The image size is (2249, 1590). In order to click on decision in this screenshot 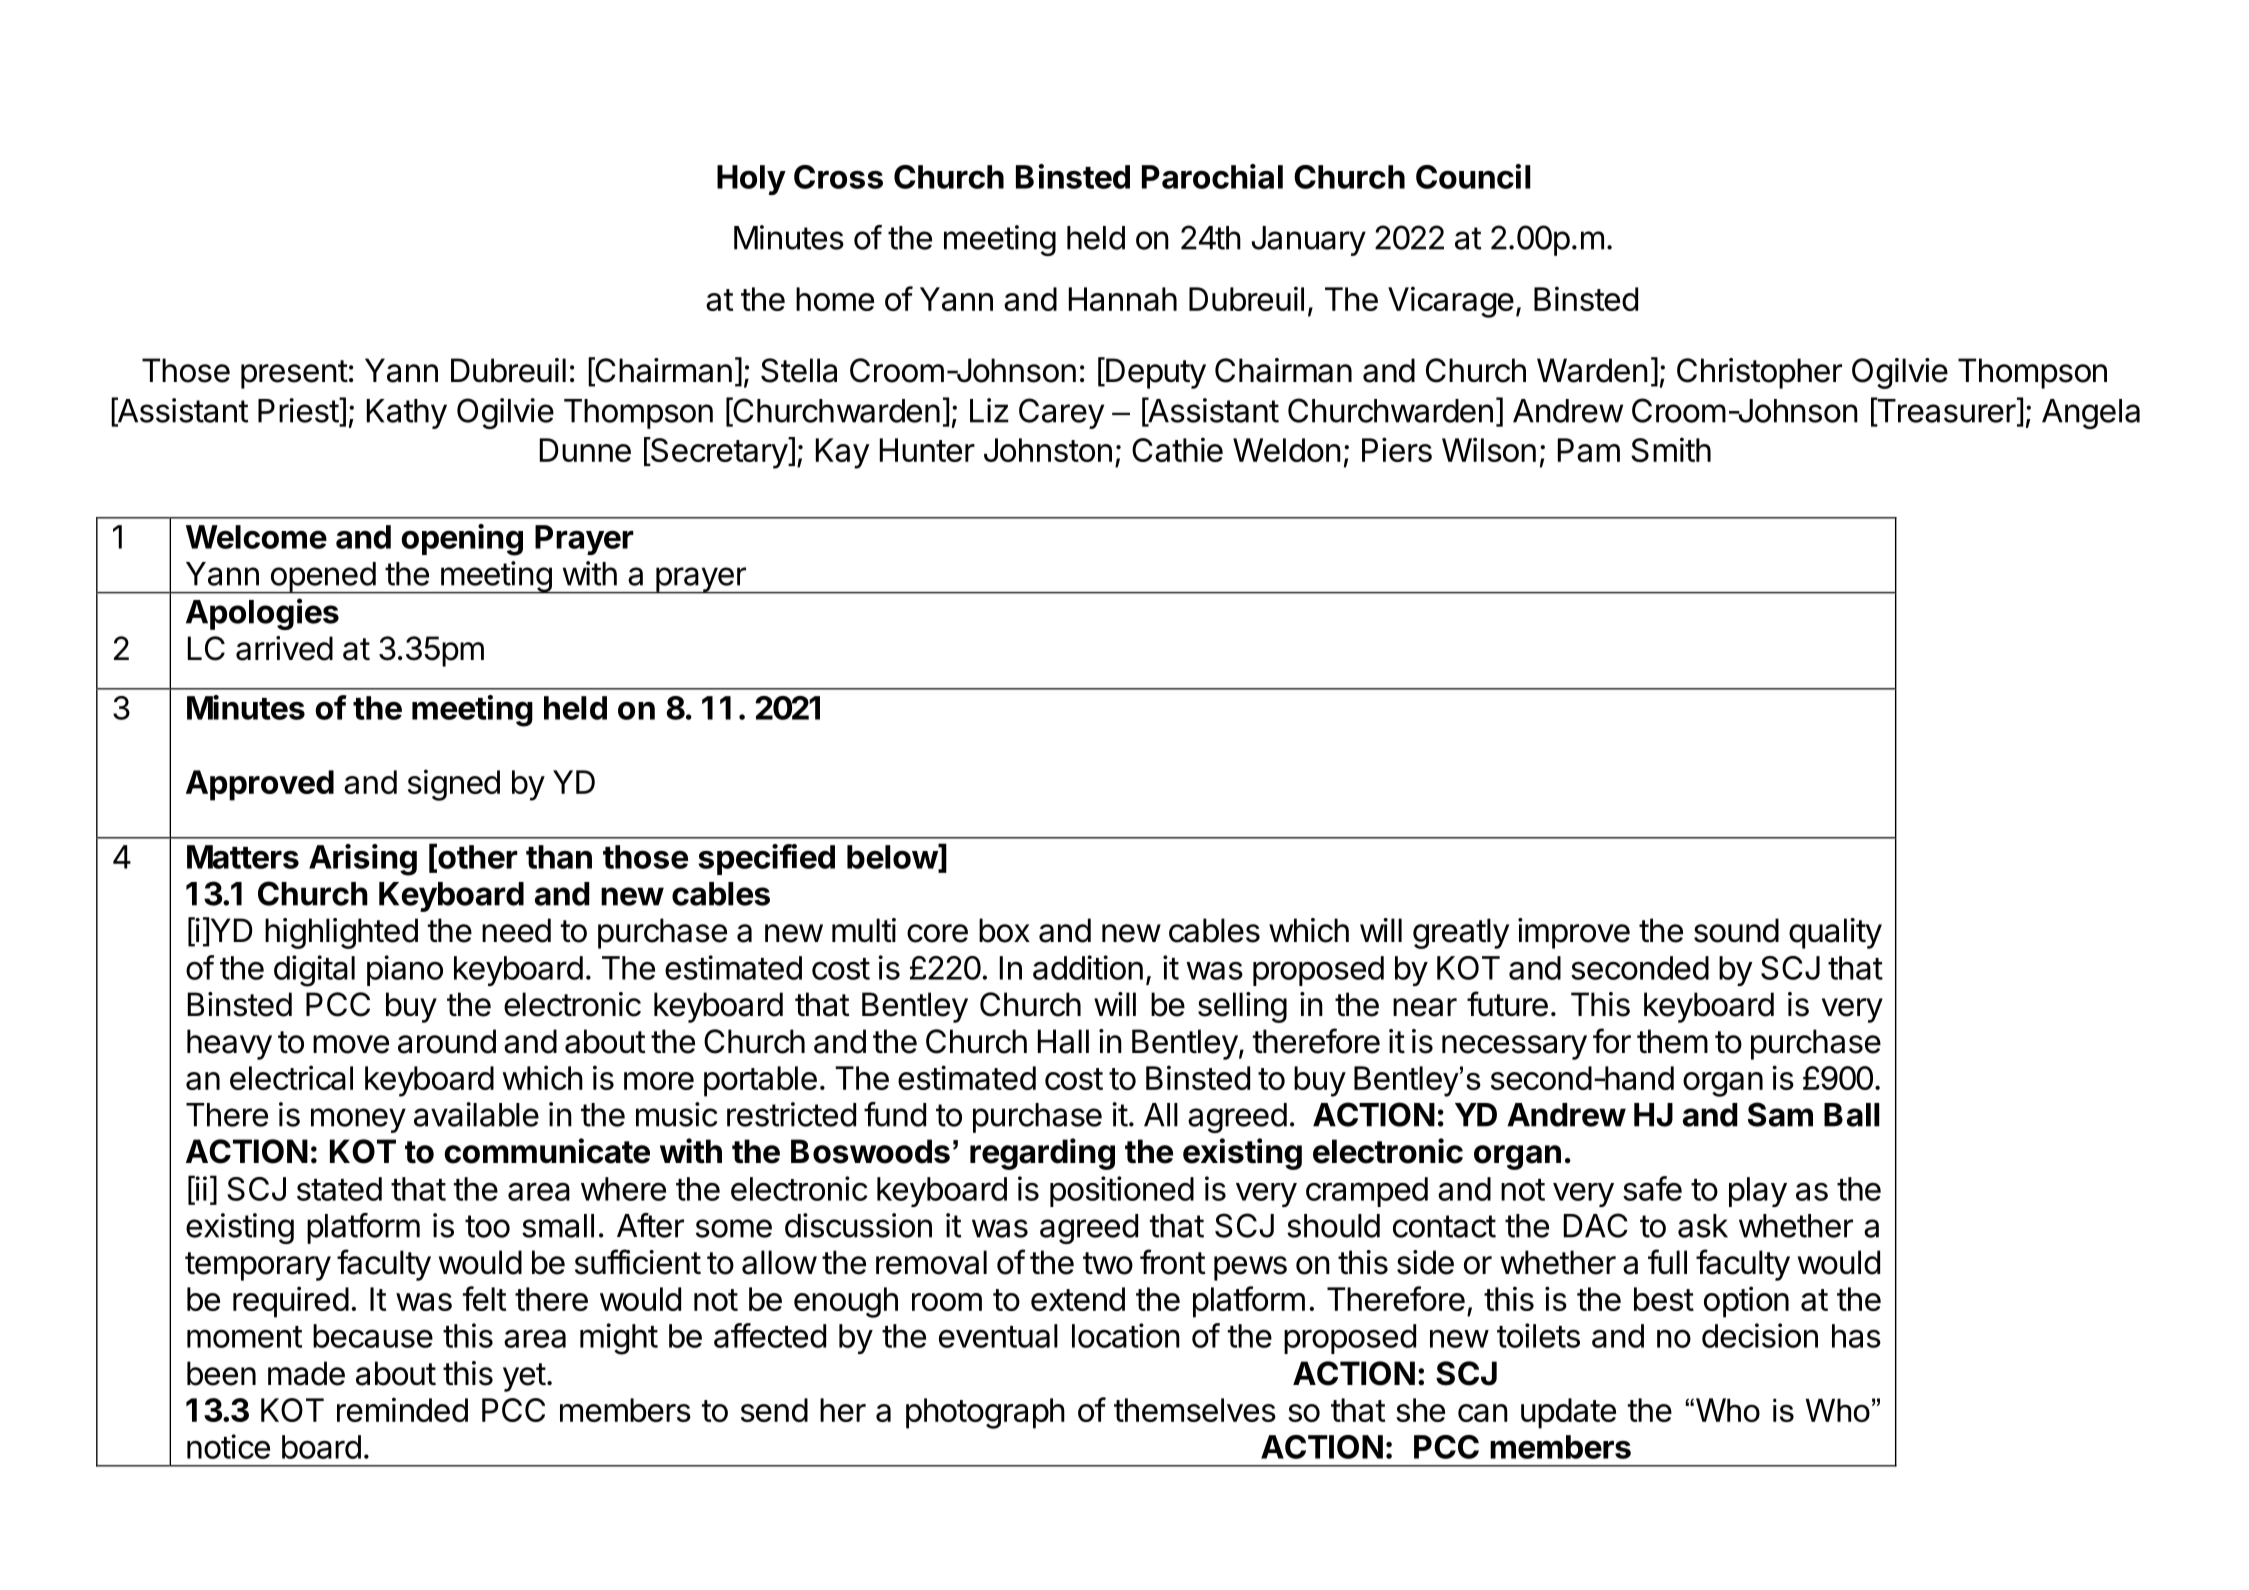, I will do `click(1760, 1335)`.
